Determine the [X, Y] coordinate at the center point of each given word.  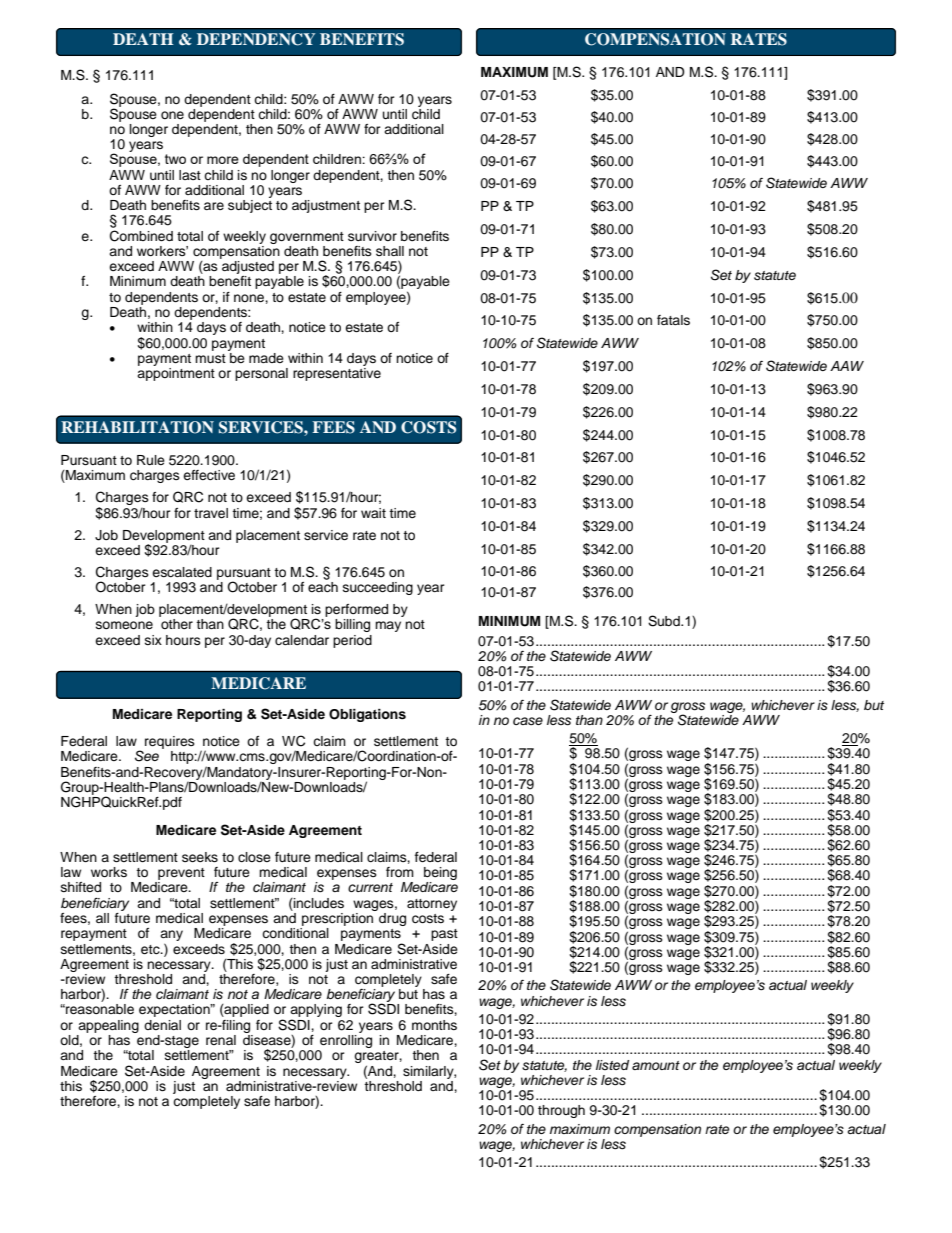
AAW [847, 366]
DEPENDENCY [256, 39]
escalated [182, 572]
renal [221, 1040]
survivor [372, 236]
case [528, 721]
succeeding [378, 588]
